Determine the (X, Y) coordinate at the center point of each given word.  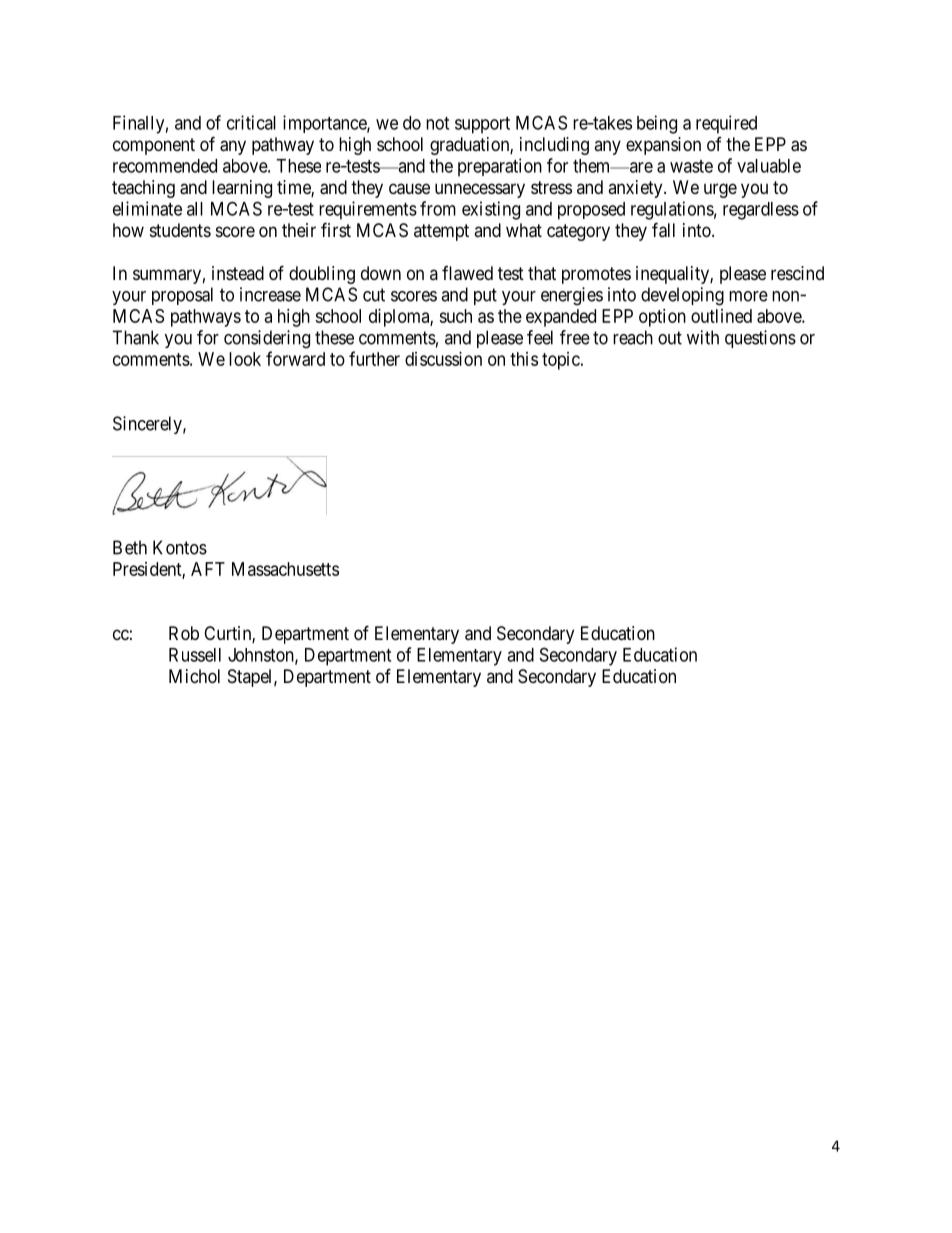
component (154, 146)
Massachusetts (285, 569)
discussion (443, 359)
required (726, 124)
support (482, 125)
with (703, 337)
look (245, 359)
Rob (184, 633)
